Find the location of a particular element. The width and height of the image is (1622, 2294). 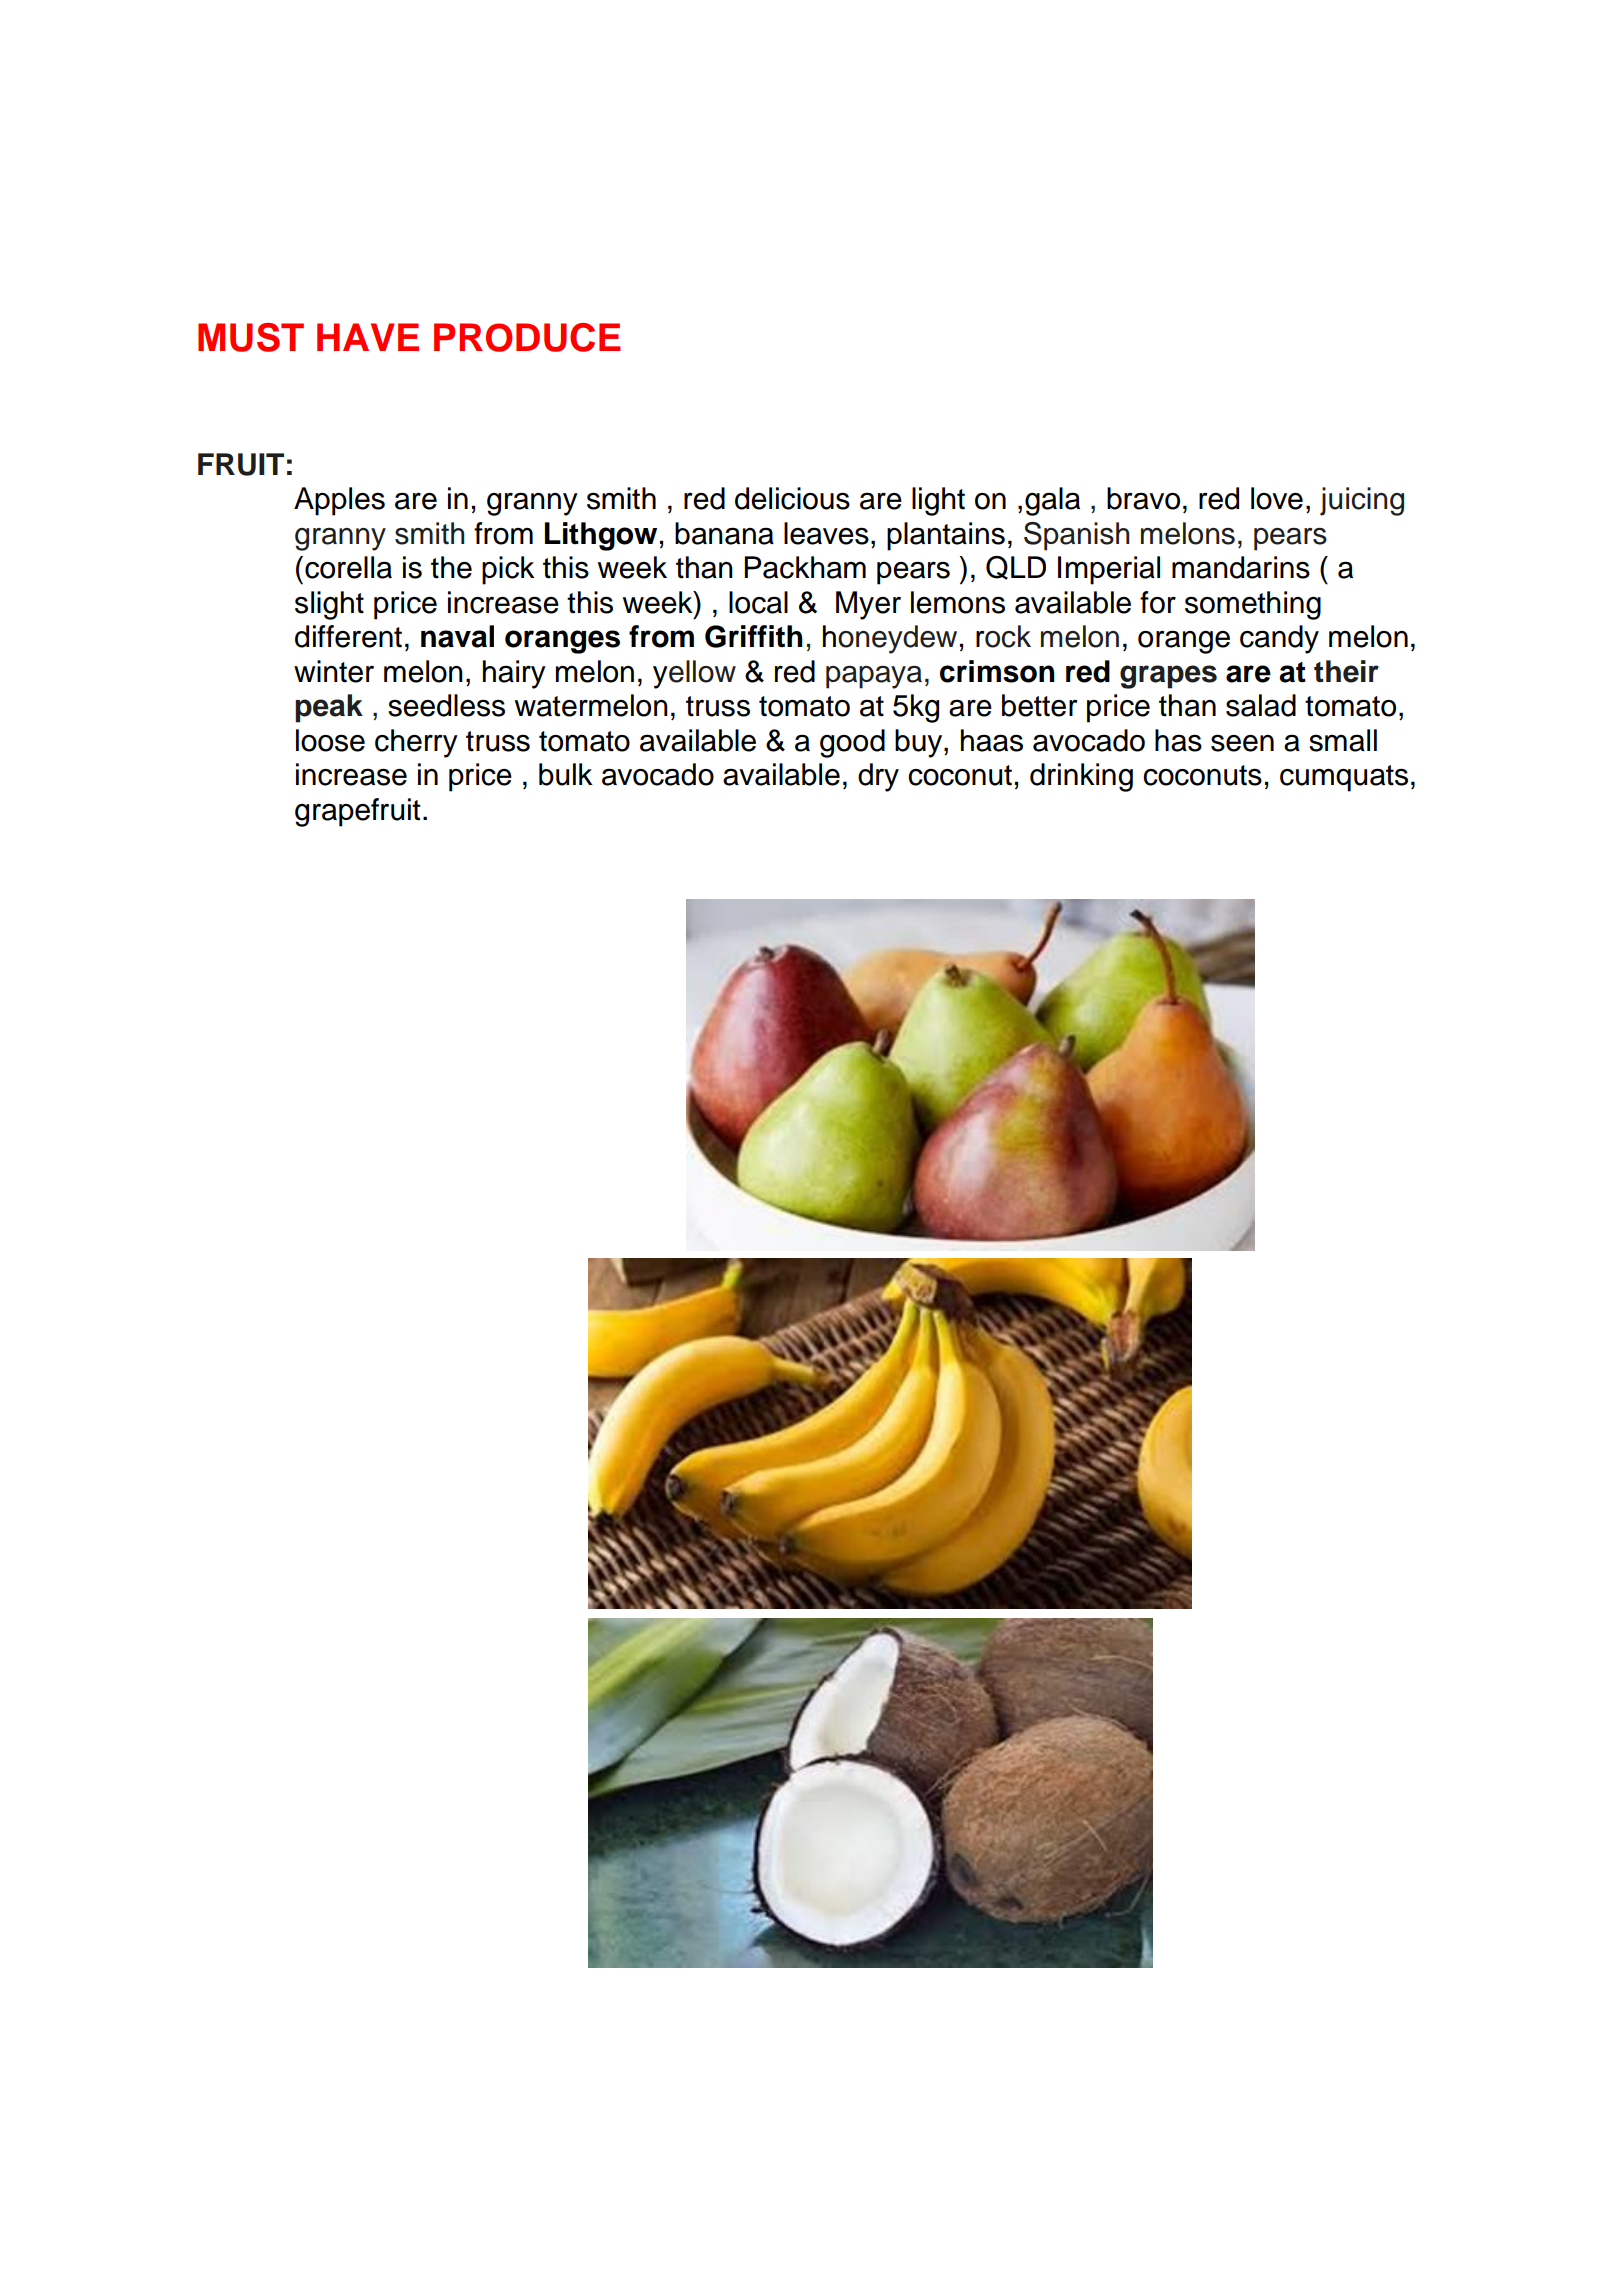

seen is located at coordinates (1242, 743).
